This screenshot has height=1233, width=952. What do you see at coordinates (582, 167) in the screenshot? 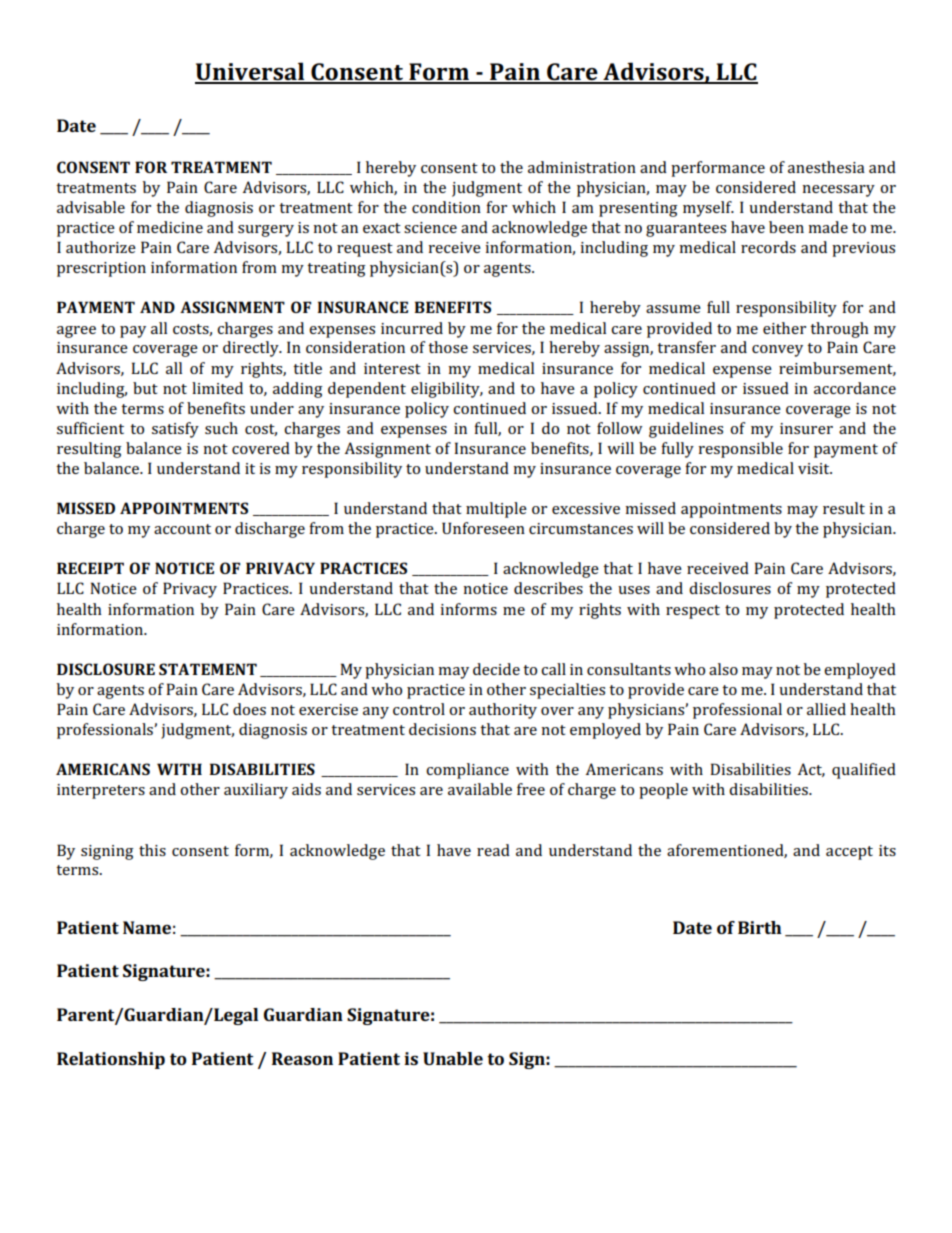
I see `administration` at bounding box center [582, 167].
